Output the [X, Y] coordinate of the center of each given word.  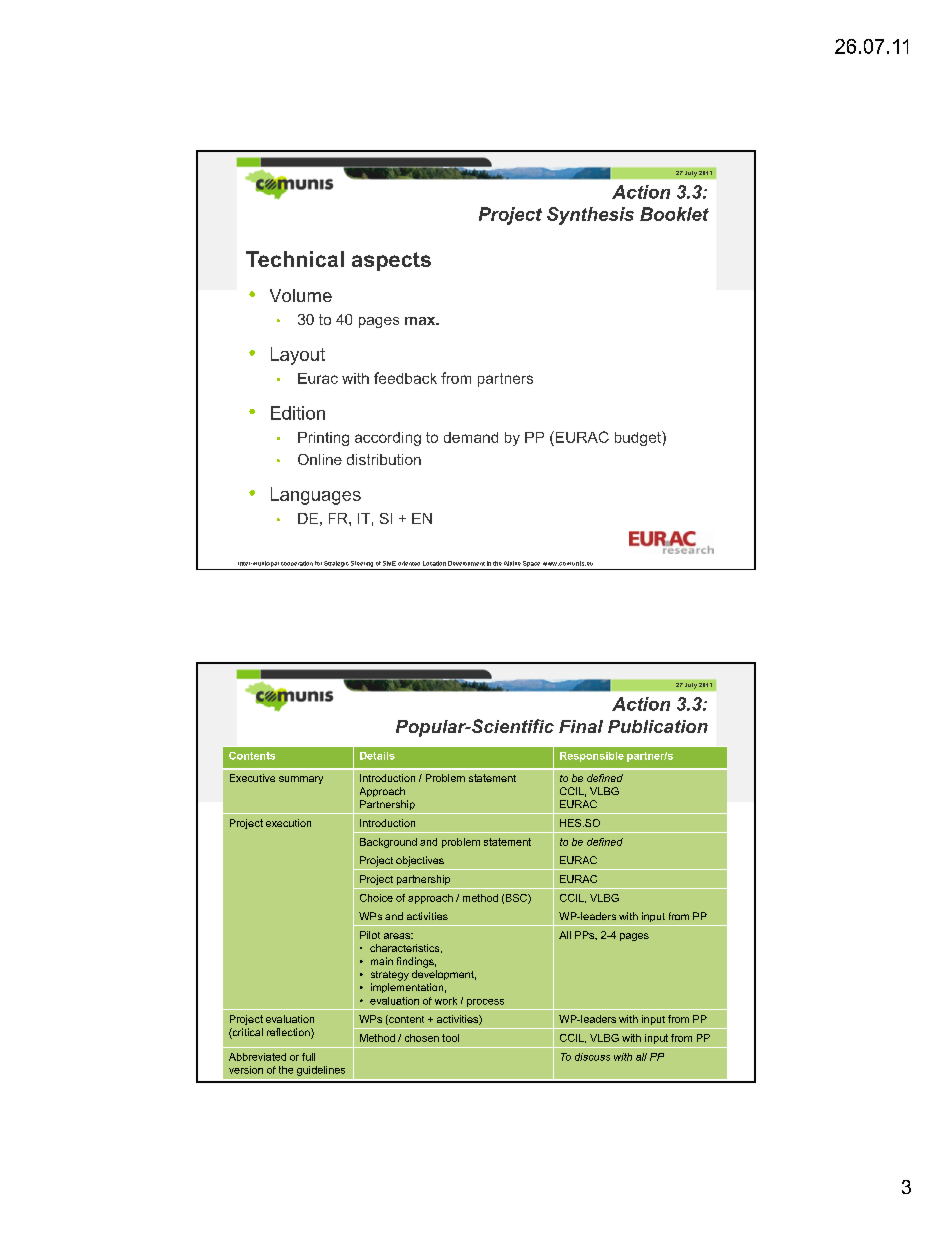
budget [639, 438]
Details [377, 756]
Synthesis [590, 216]
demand [471, 437]
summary [301, 780]
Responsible [592, 757]
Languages [316, 496]
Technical [295, 259]
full [308, 1057]
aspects [391, 261]
